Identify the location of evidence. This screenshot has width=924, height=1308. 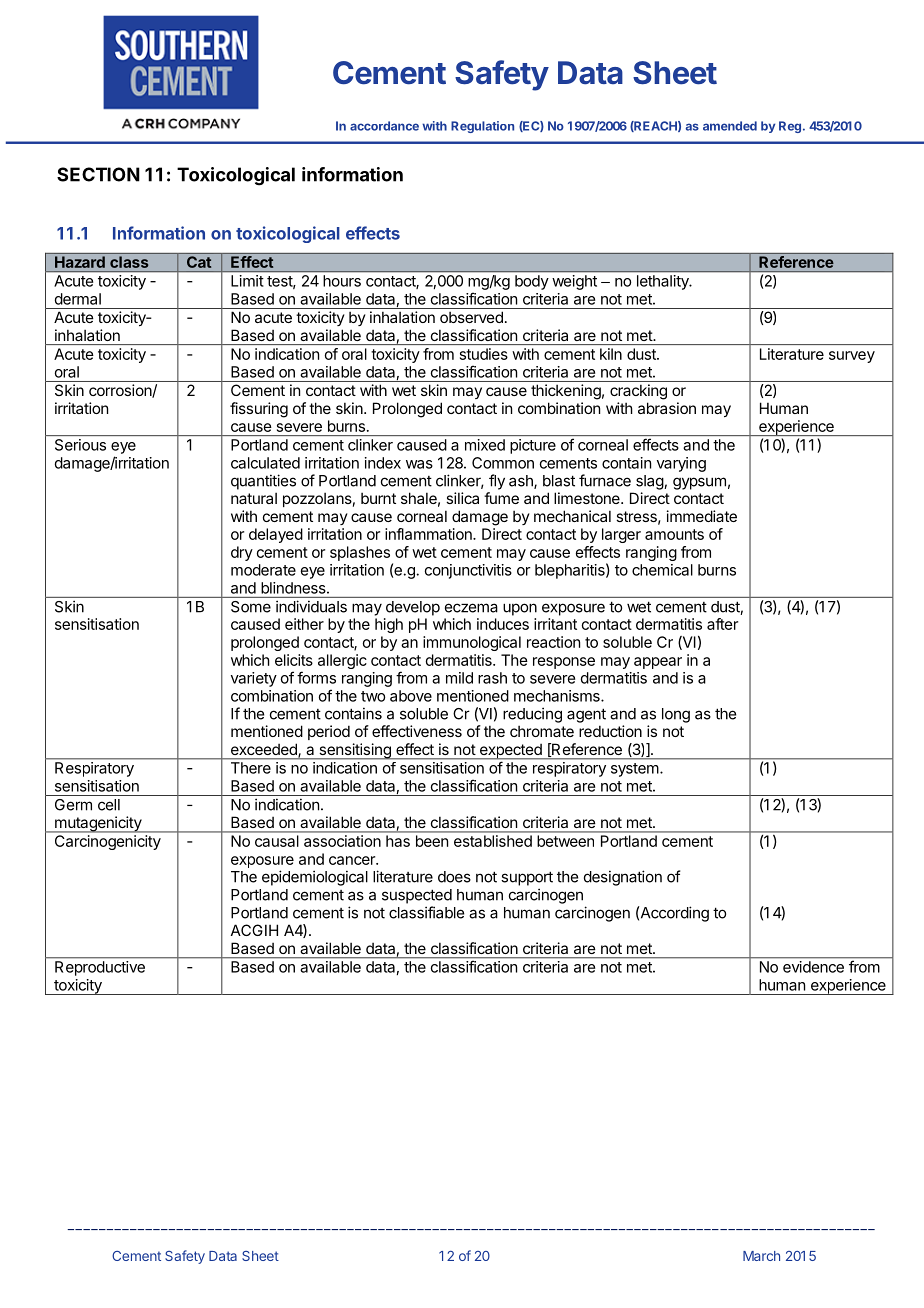
(813, 967).
